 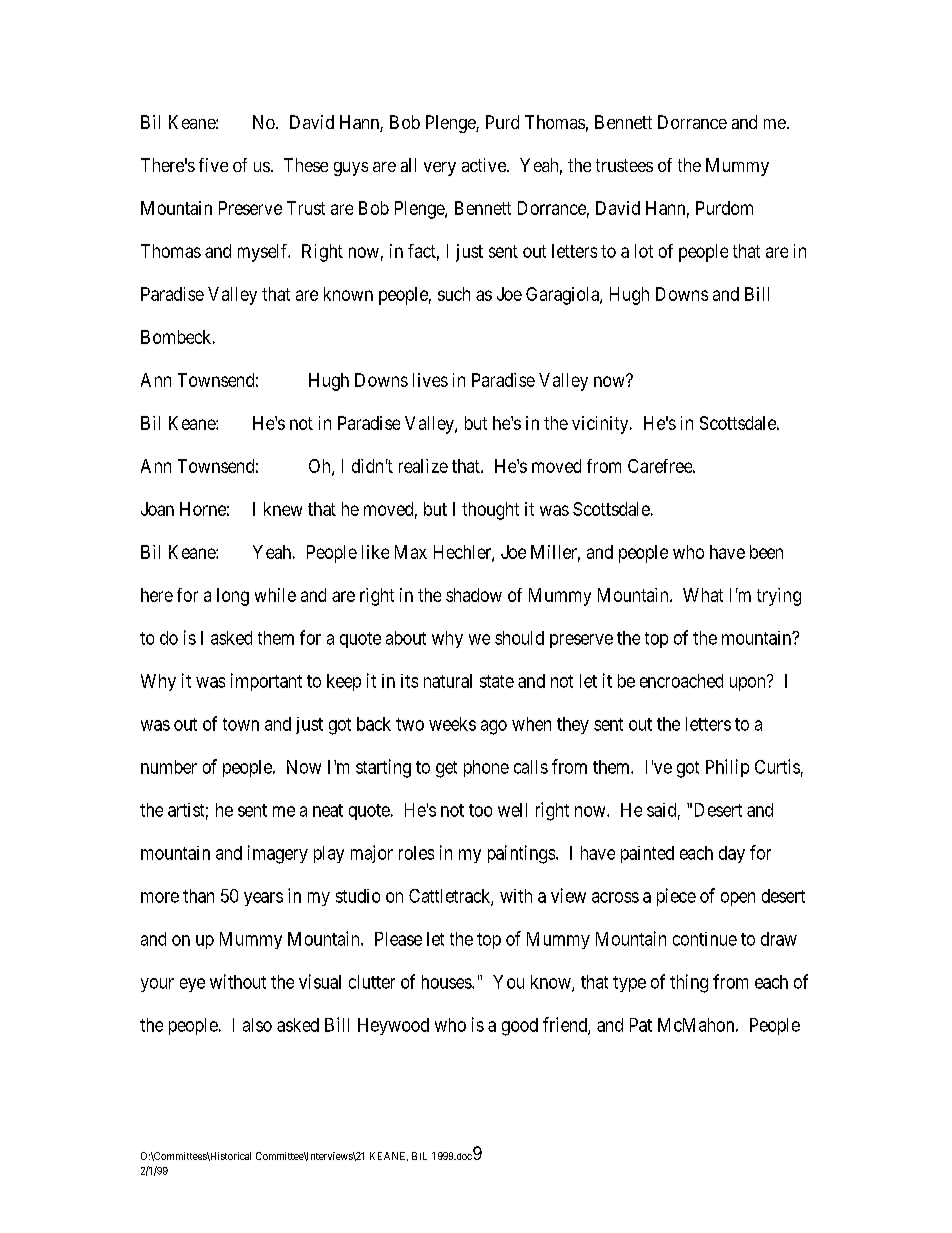 What do you see at coordinates (601, 425) in the image?
I see `vicinity` at bounding box center [601, 425].
